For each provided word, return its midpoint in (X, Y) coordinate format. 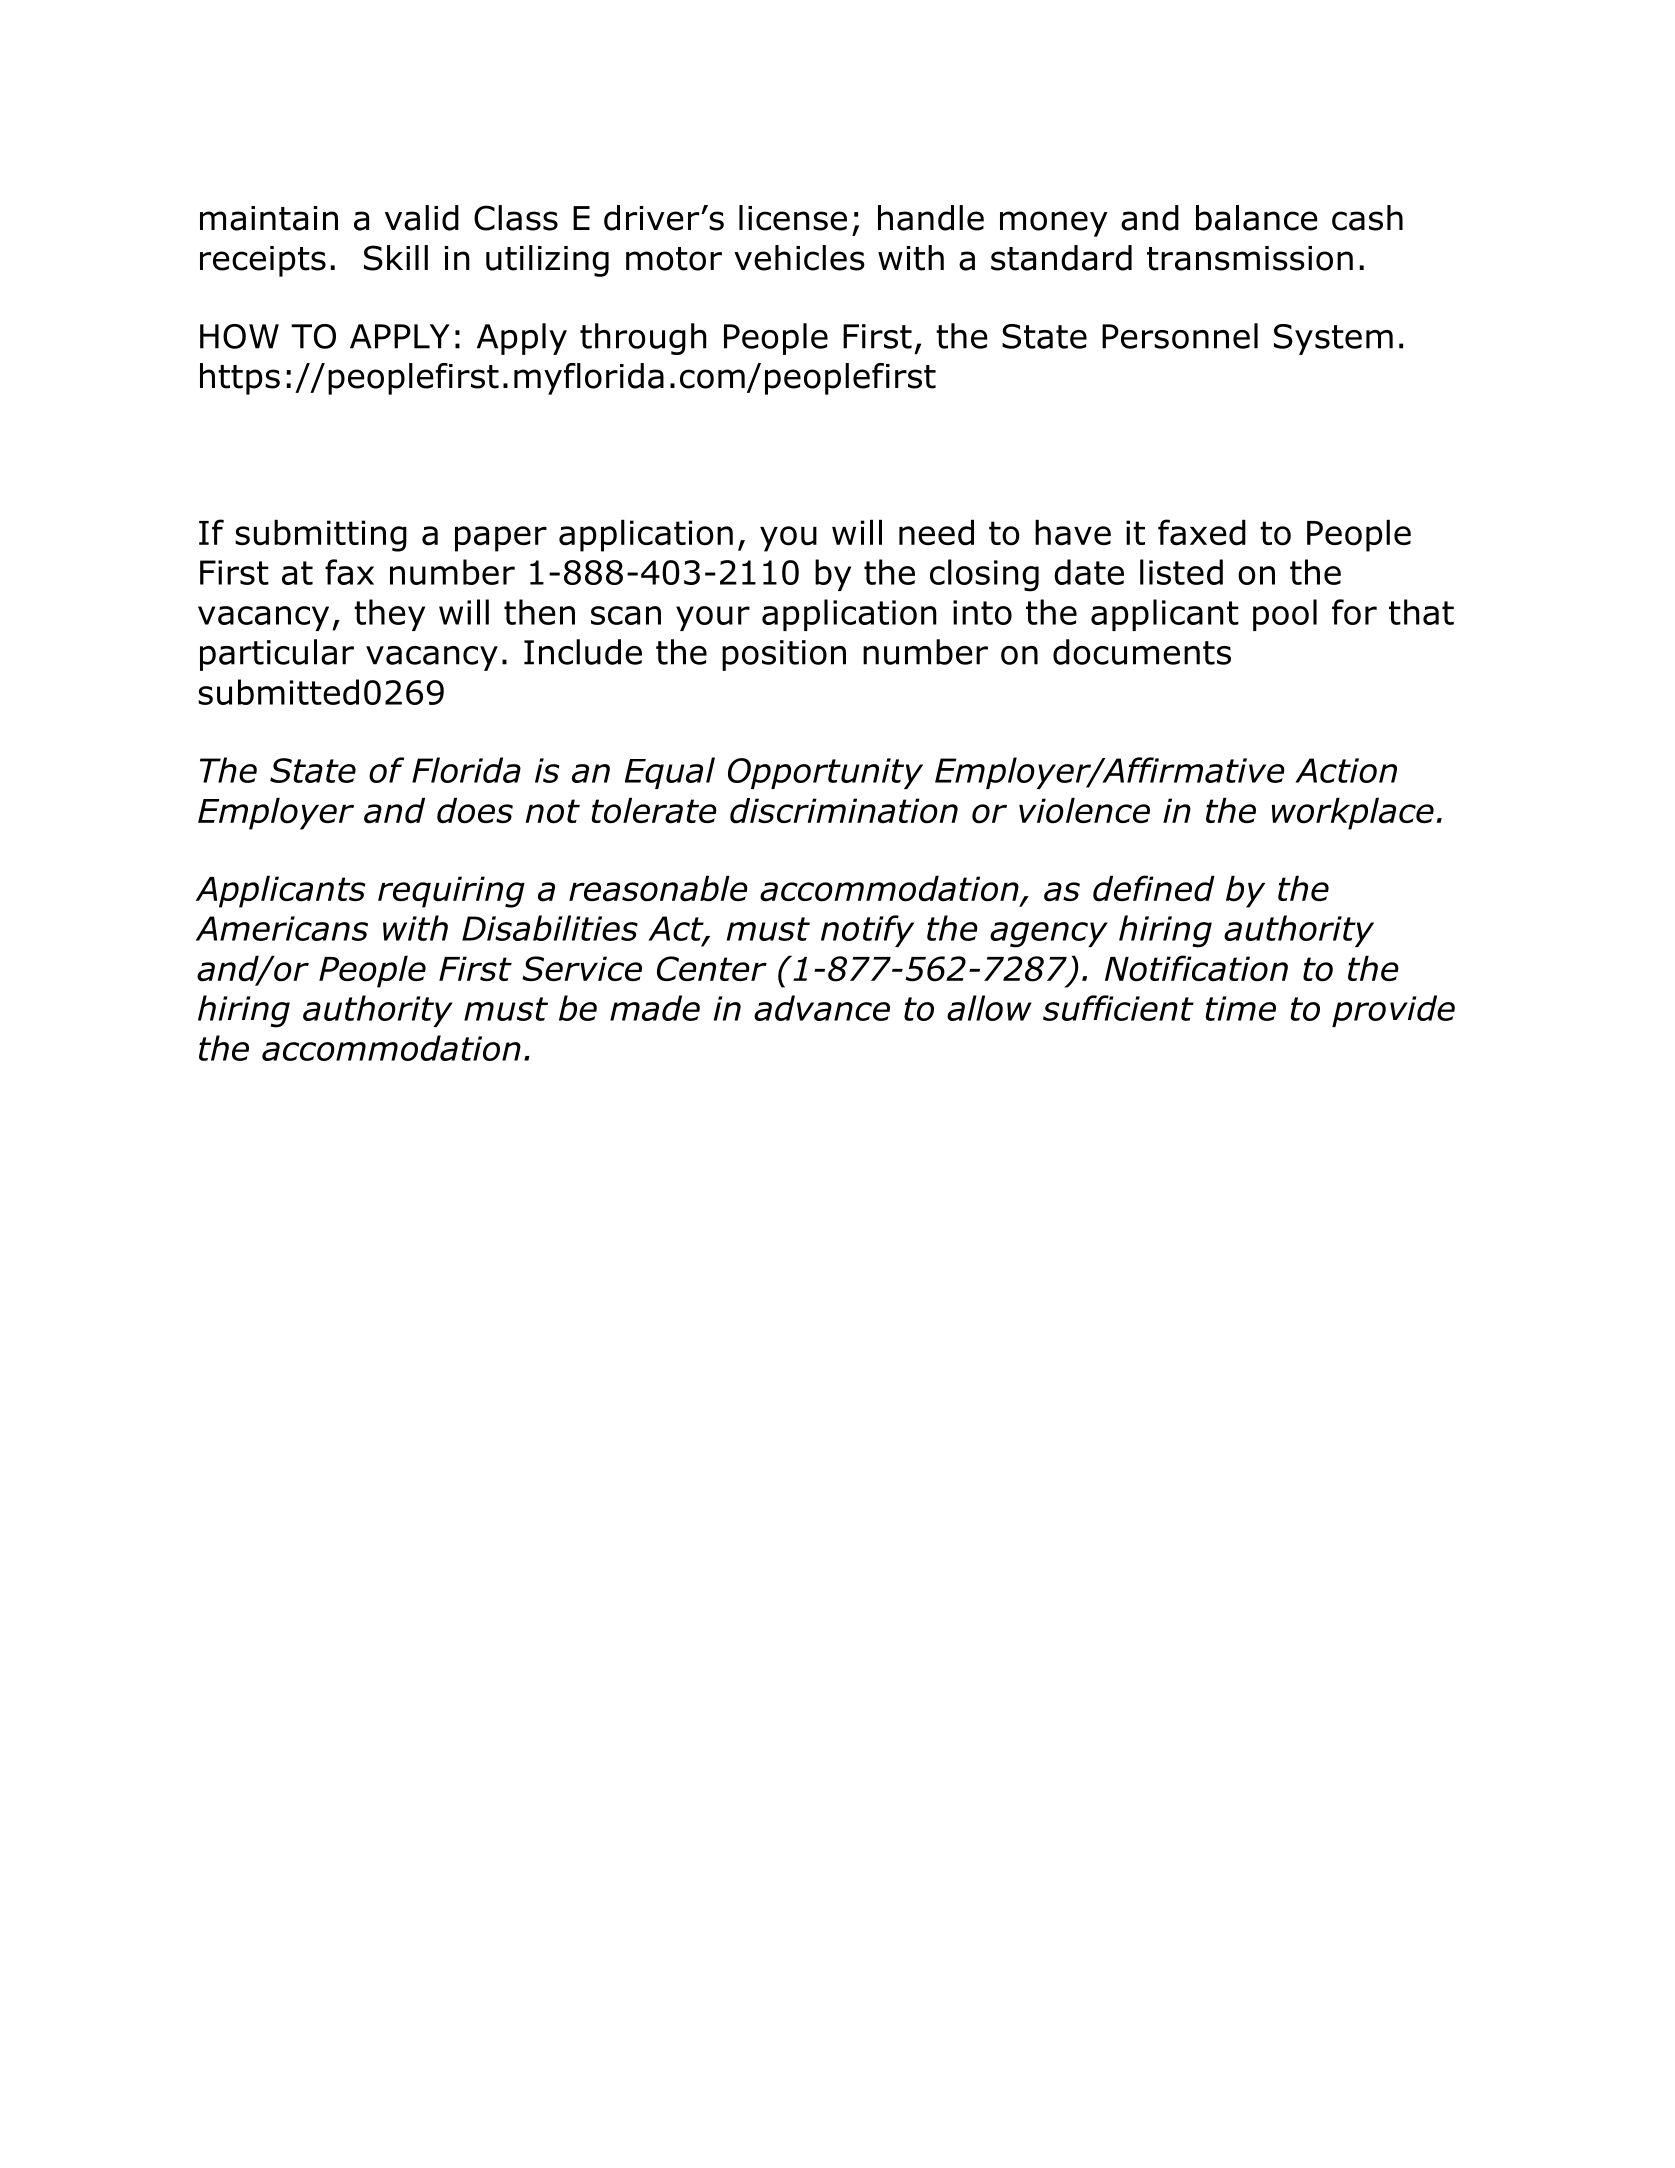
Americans (282, 928)
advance (822, 1008)
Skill (396, 258)
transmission (1250, 258)
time (1241, 1008)
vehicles (799, 258)
